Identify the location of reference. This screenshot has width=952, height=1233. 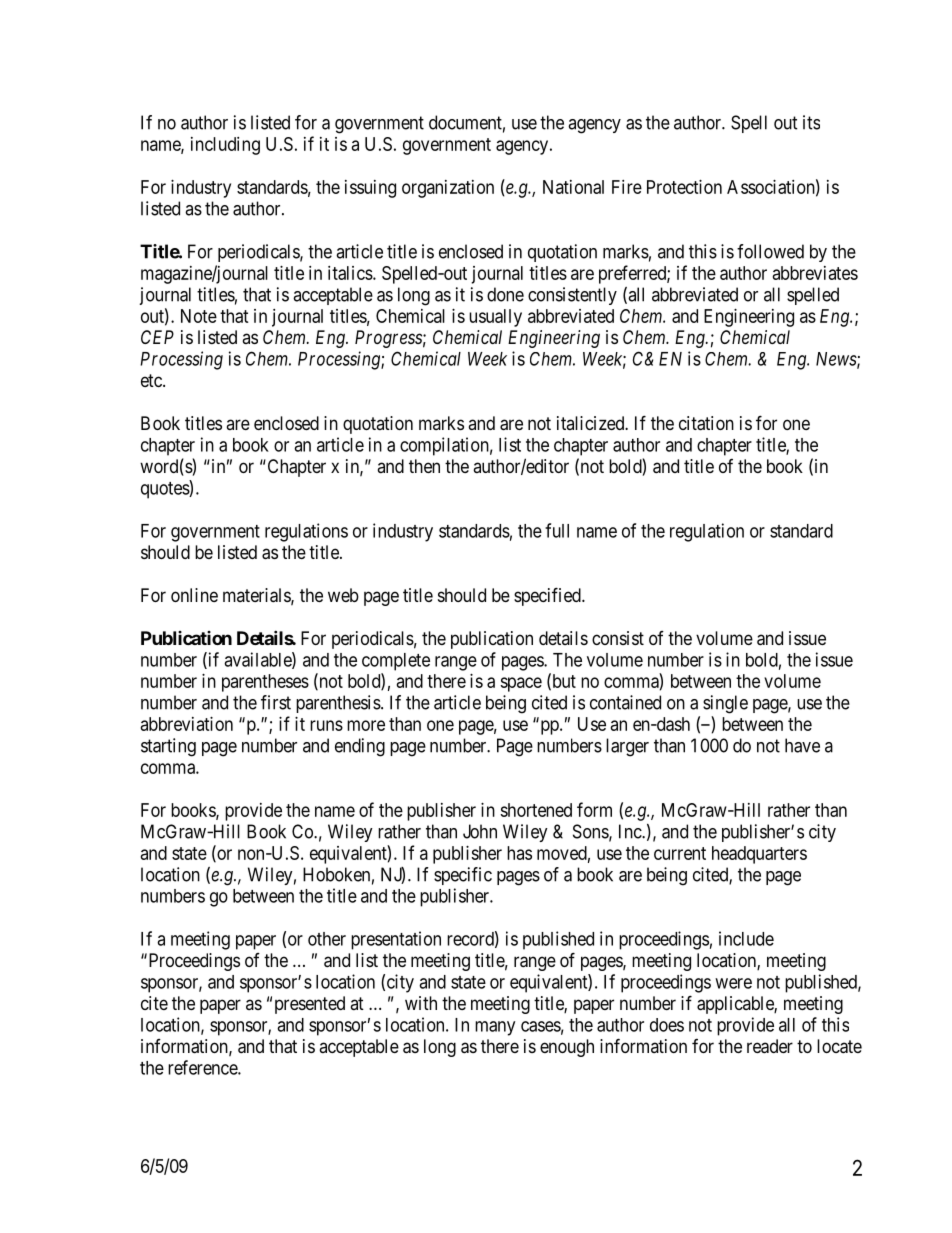
(203, 1067).
